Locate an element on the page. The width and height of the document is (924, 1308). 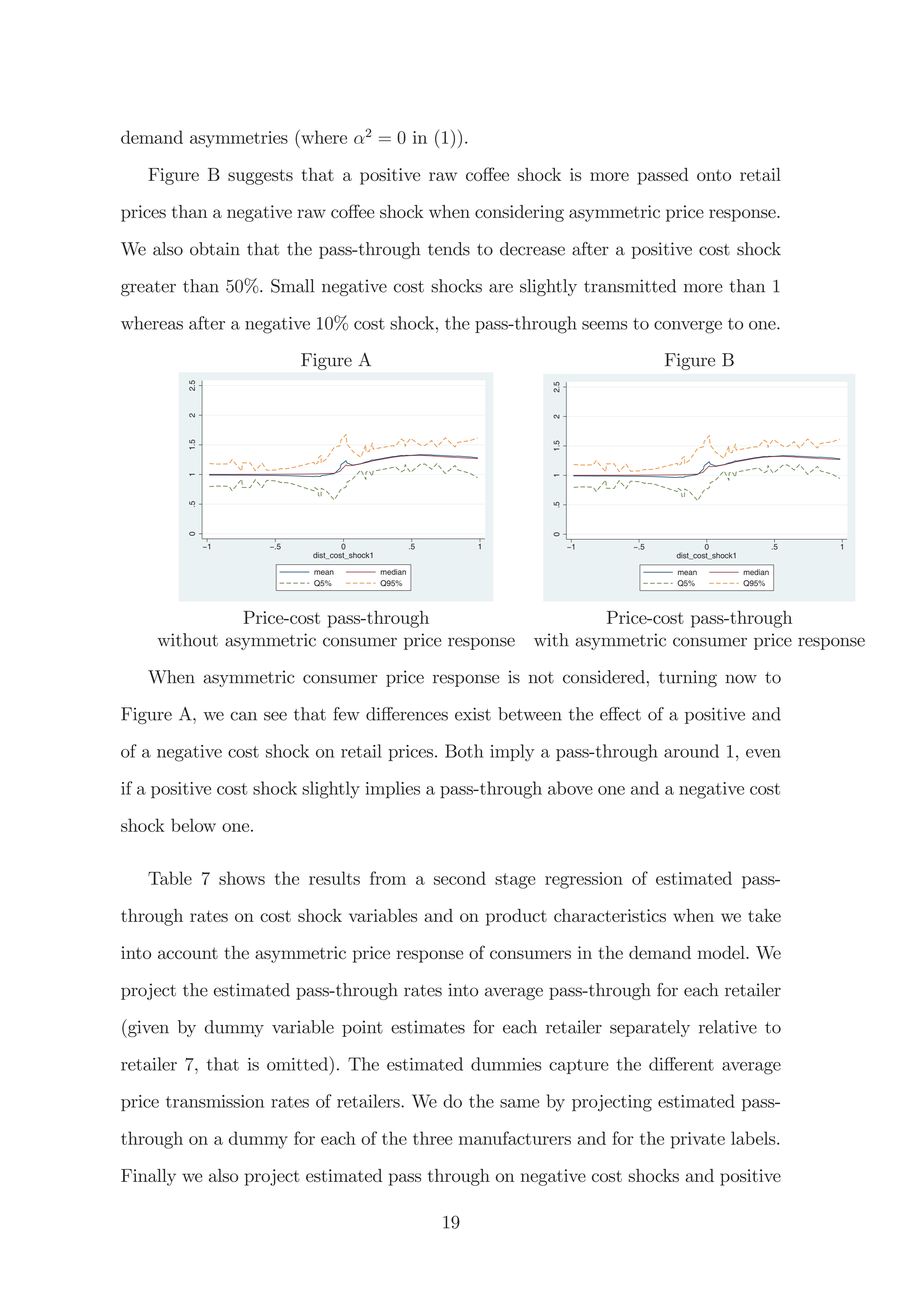
suggests is located at coordinates (260, 177).
